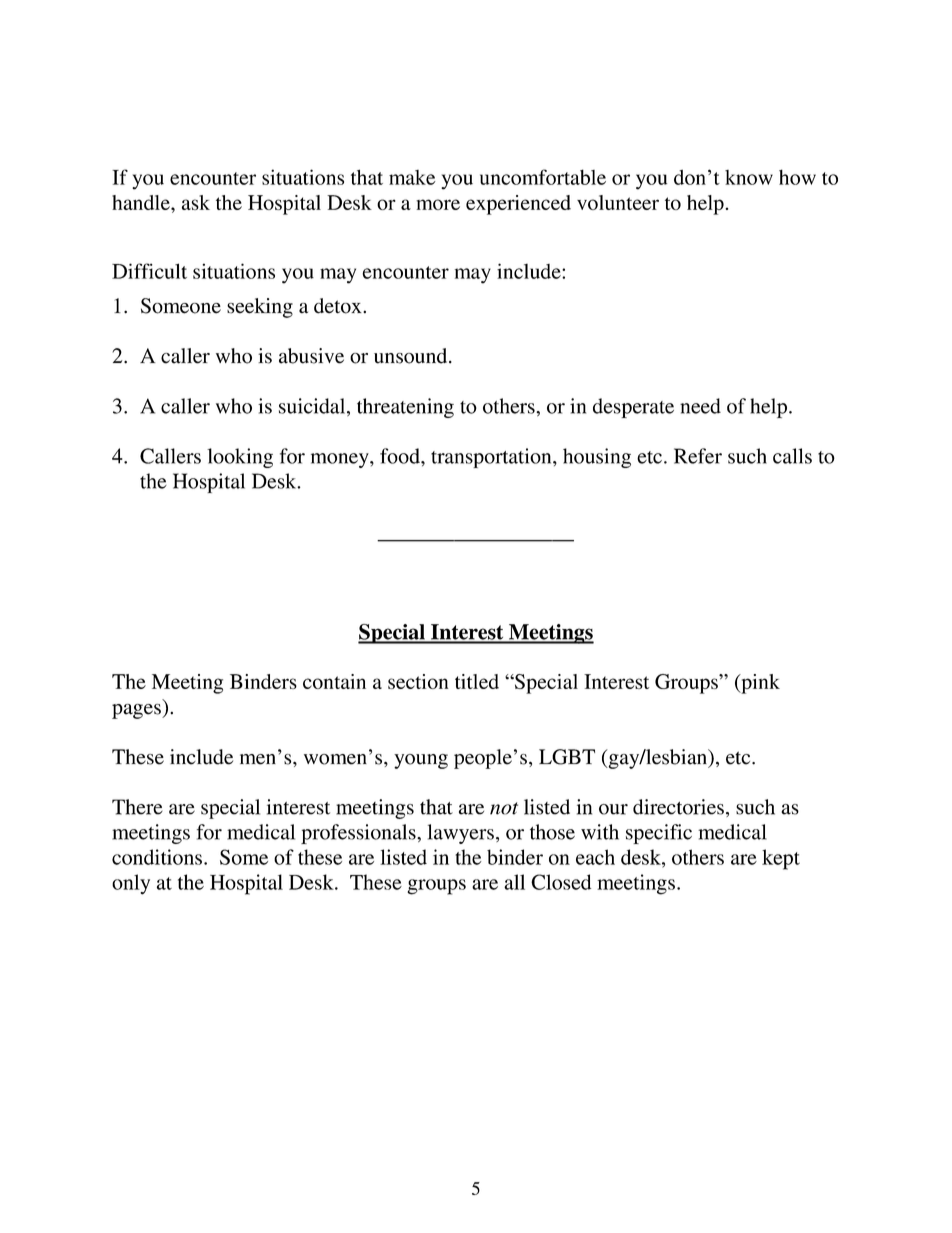 This page has width=952, height=1233. Describe the element at coordinates (157, 857) in the page. I see `conditions` at that location.
